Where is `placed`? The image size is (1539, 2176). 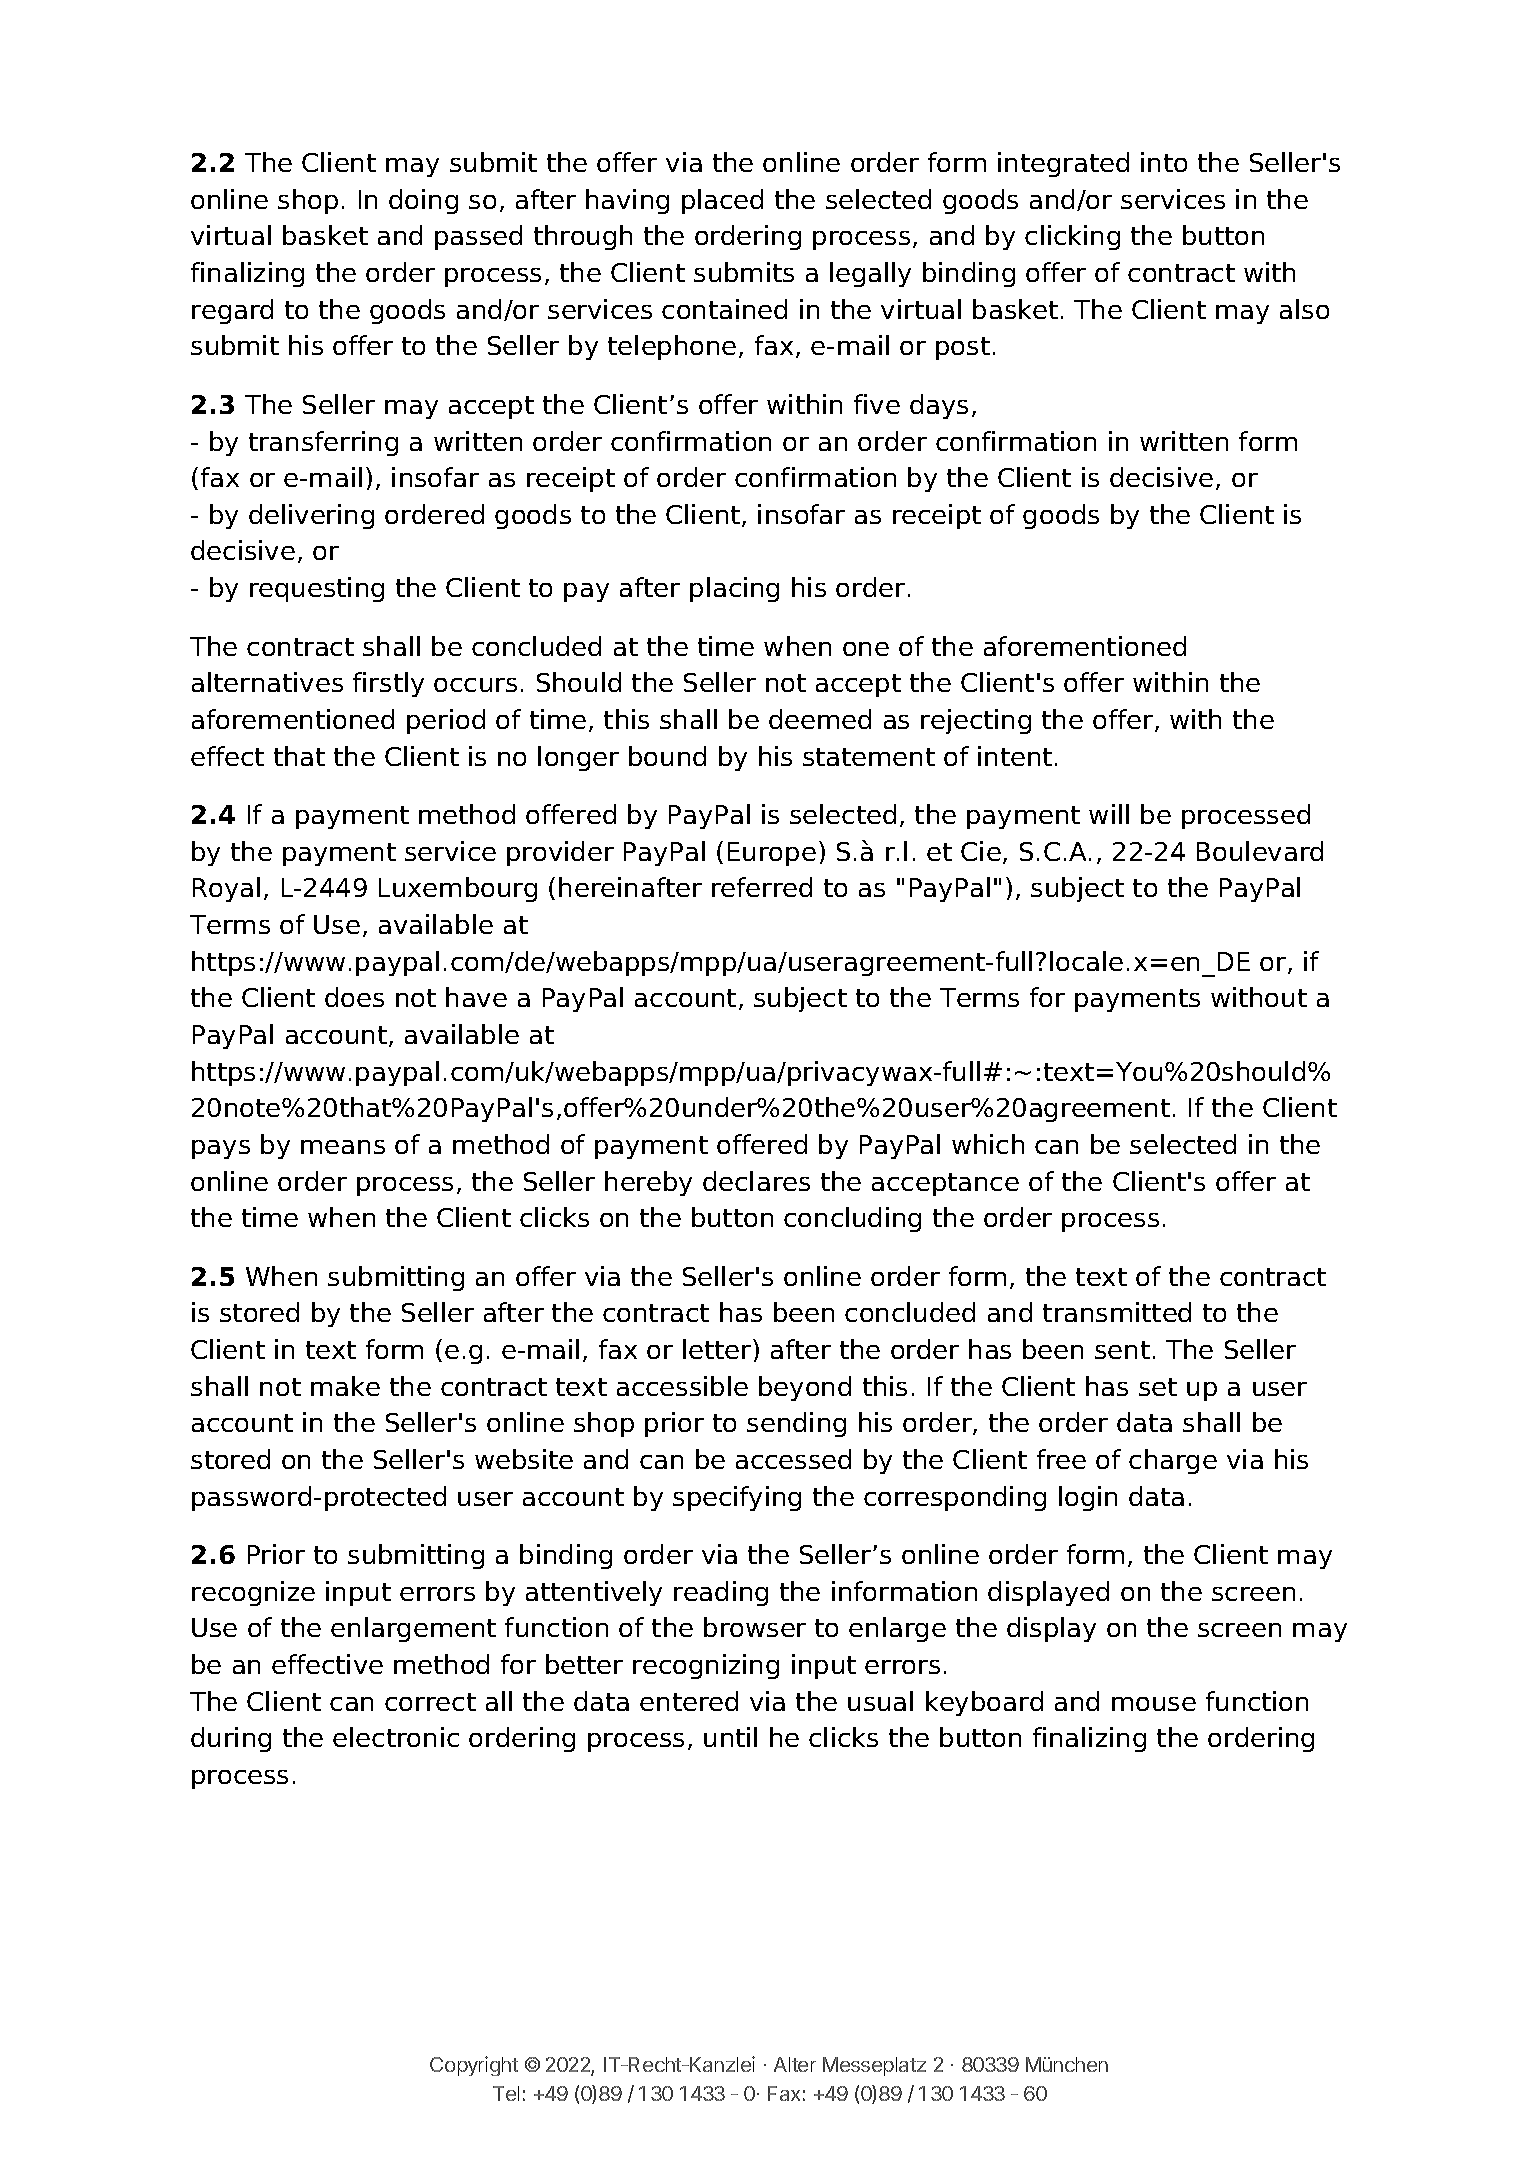 placed is located at coordinates (722, 201).
